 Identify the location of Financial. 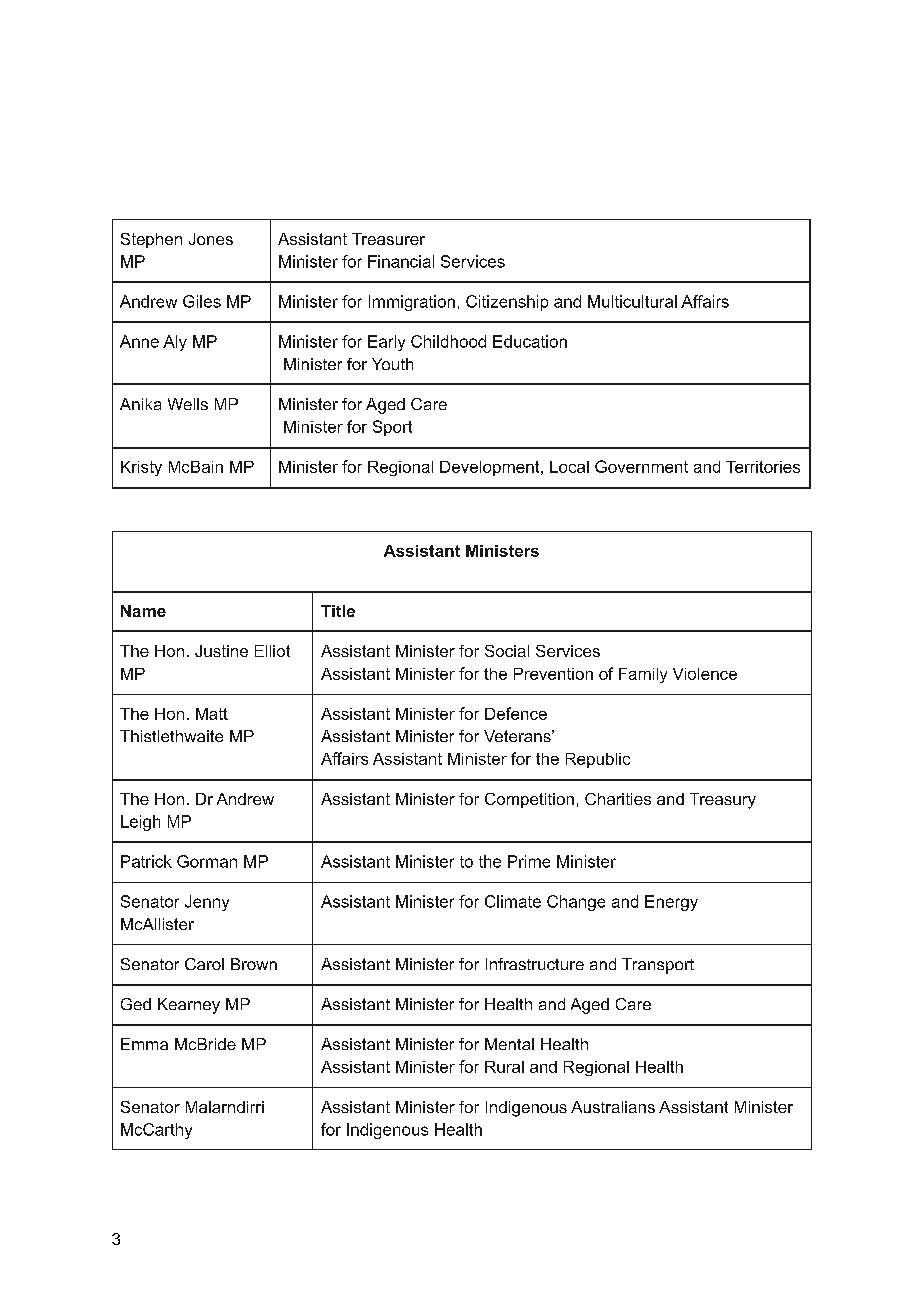
(401, 261).
